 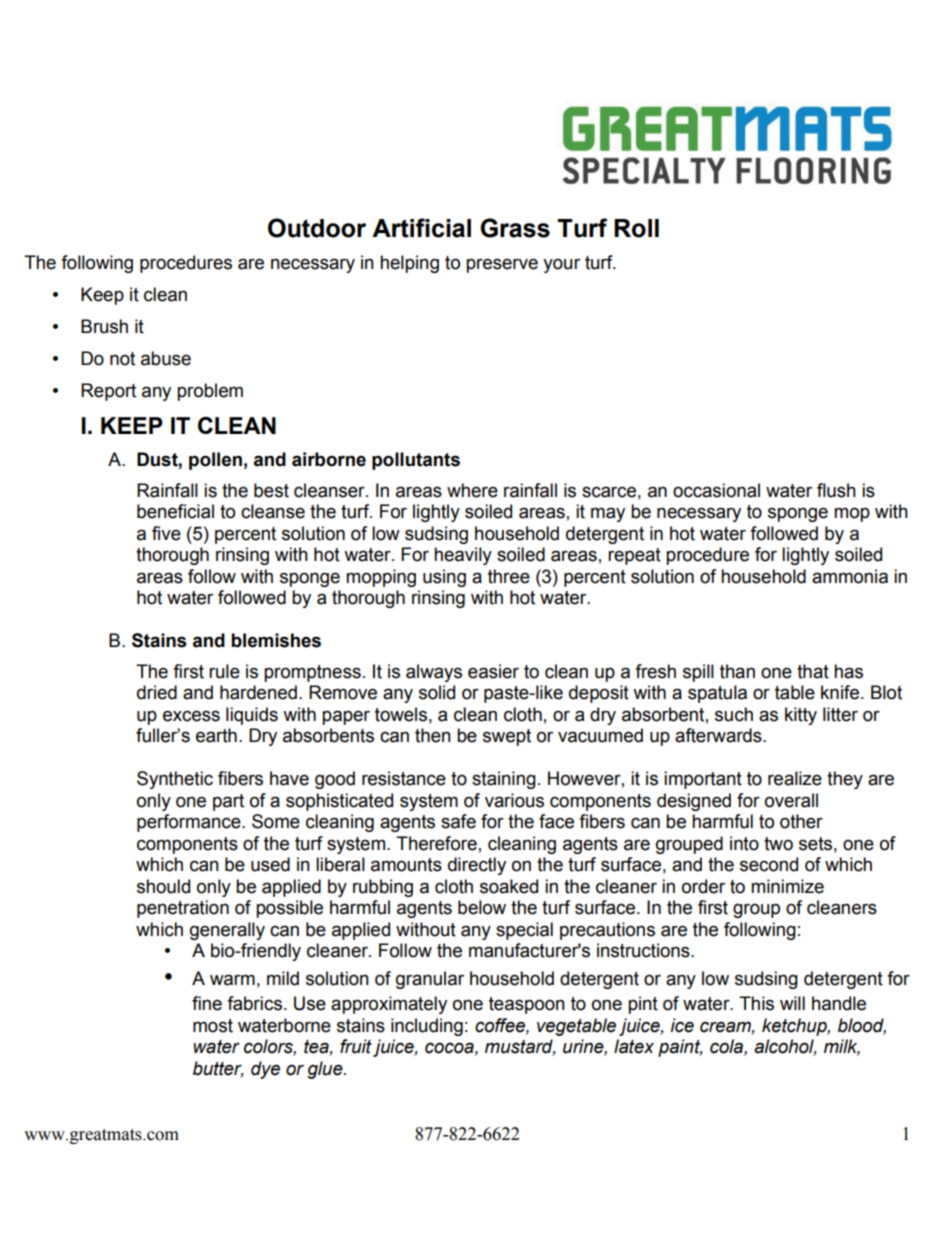 What do you see at coordinates (213, 1026) in the screenshot?
I see `most` at bounding box center [213, 1026].
